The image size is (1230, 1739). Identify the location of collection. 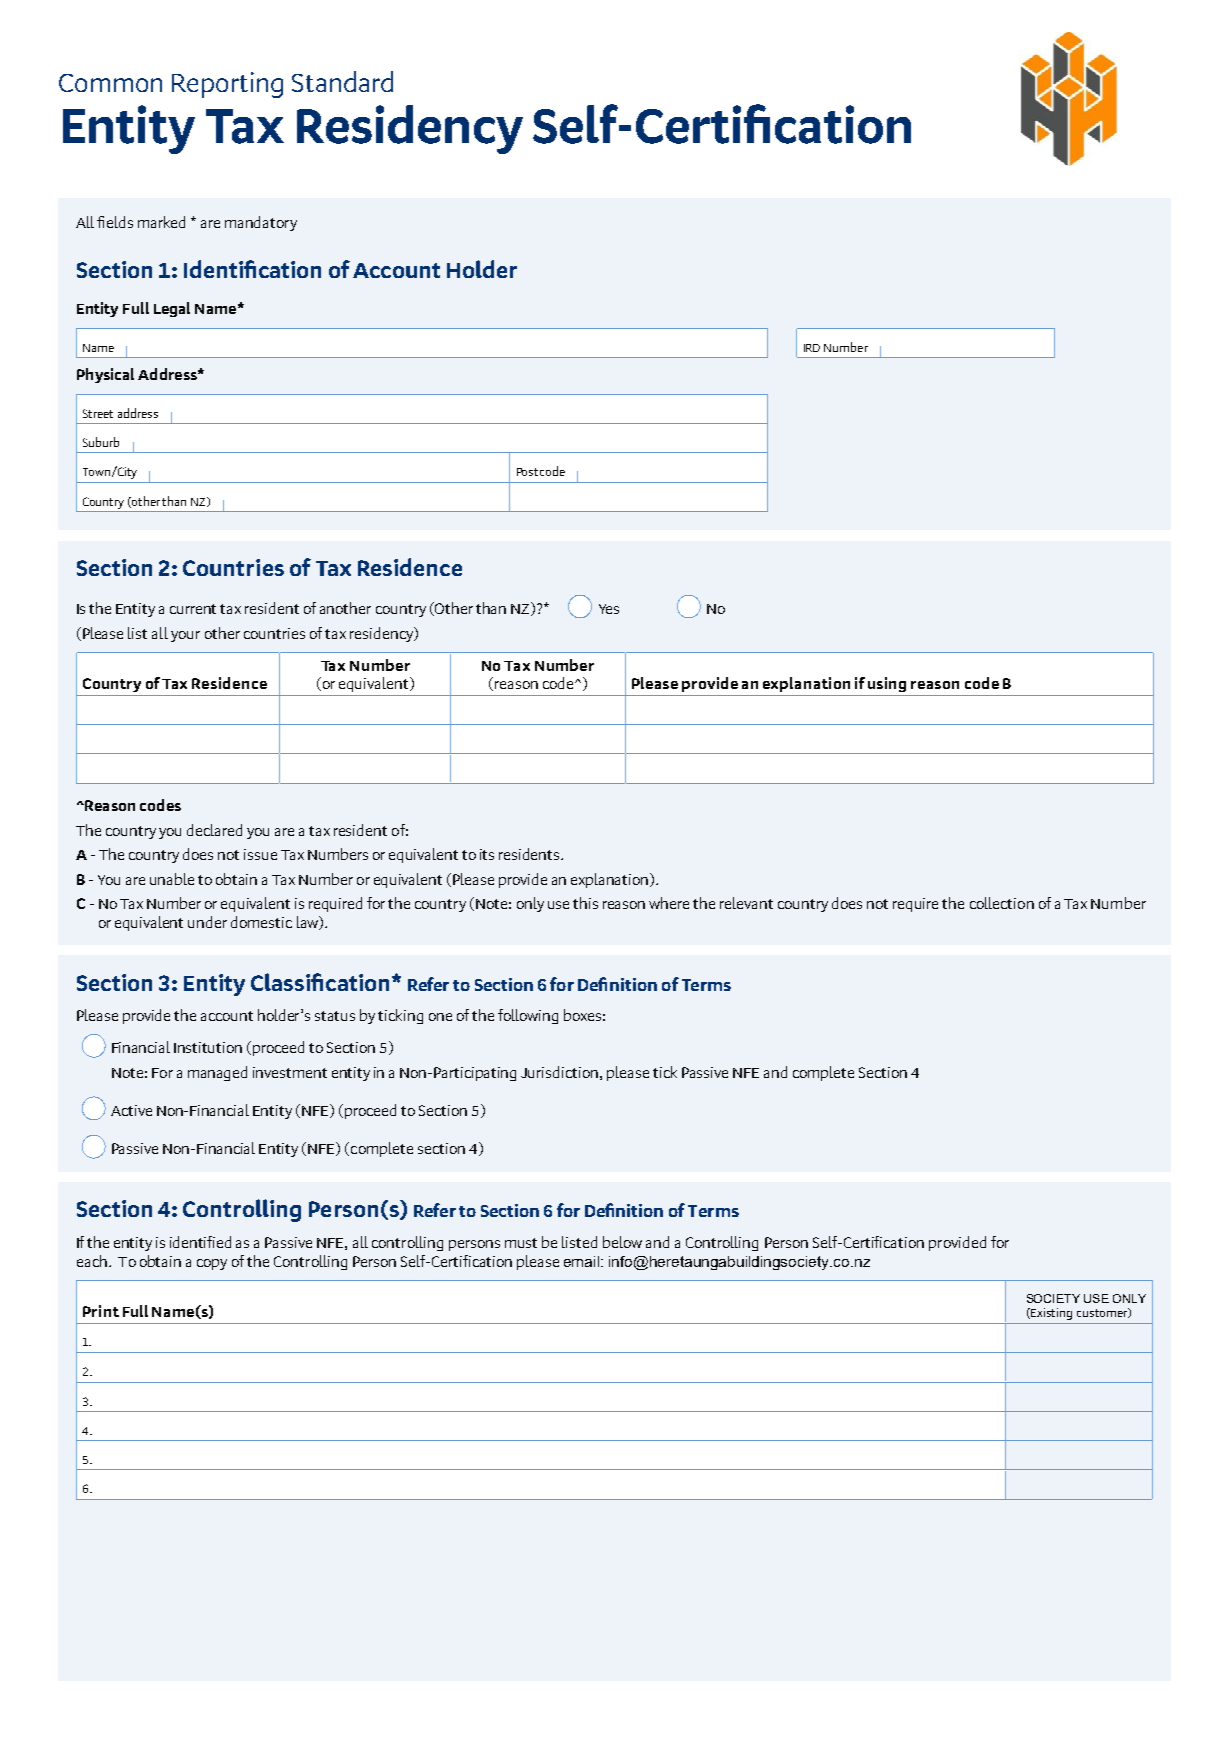
(1002, 903).
